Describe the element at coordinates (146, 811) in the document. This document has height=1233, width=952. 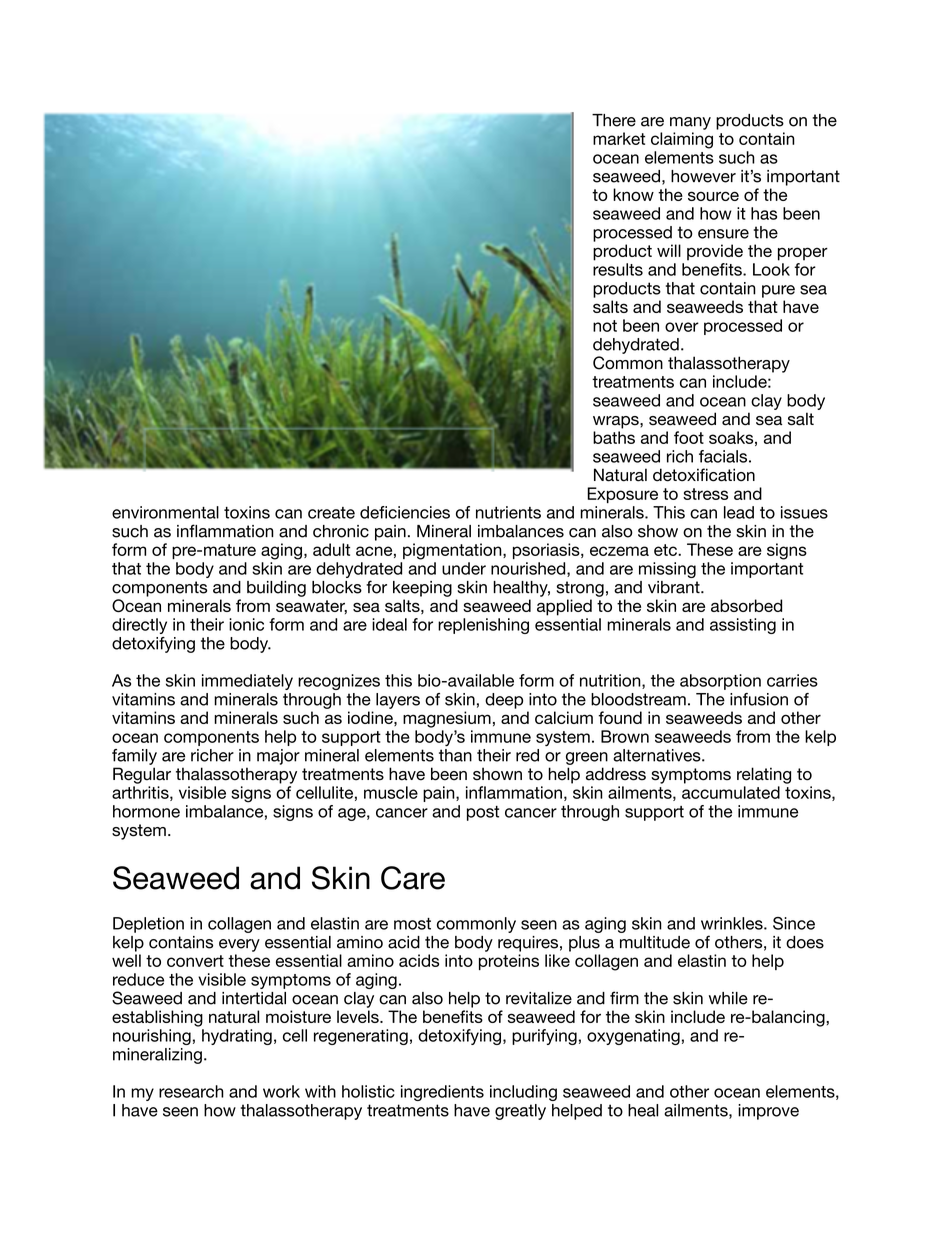
I see `hormone` at that location.
